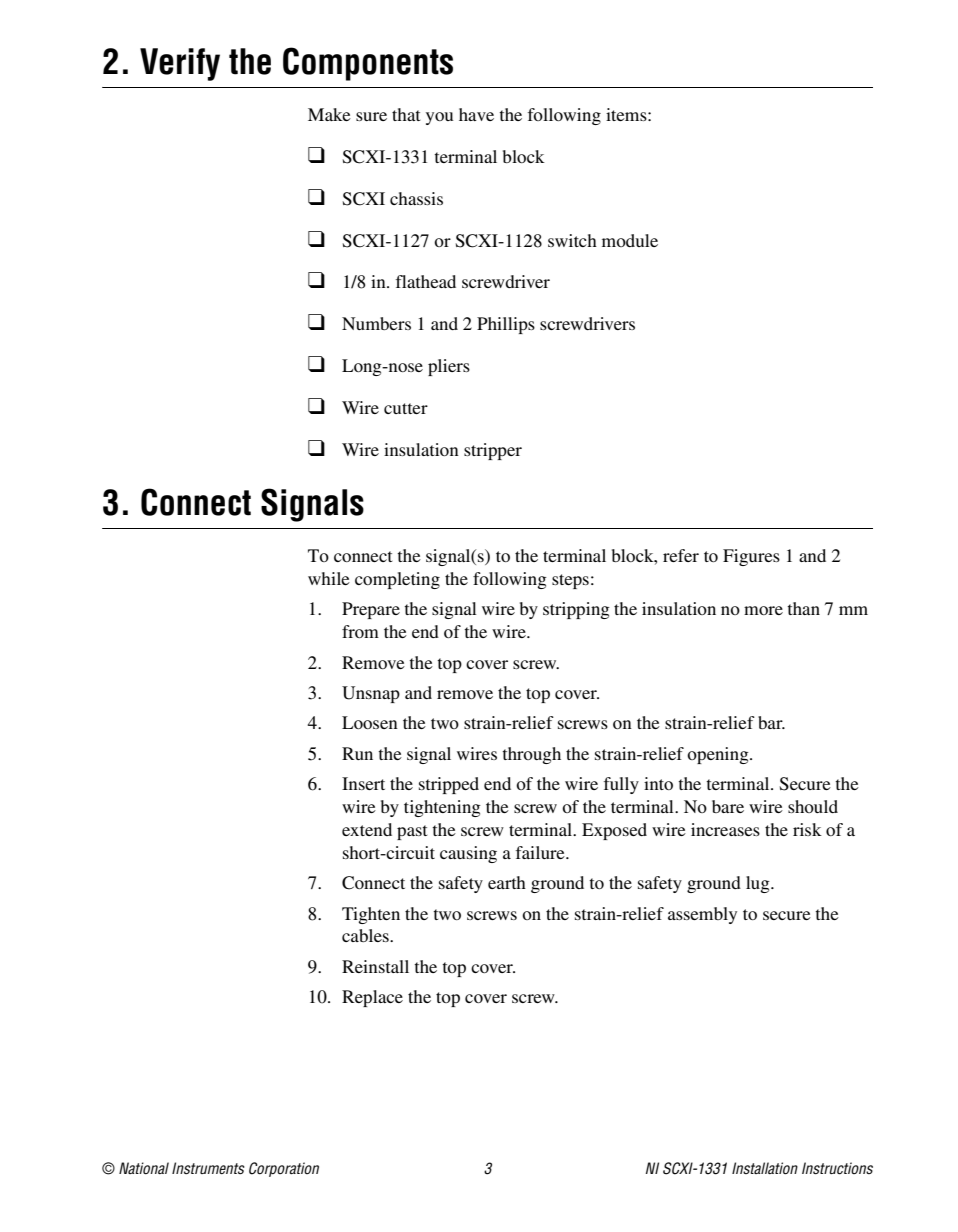 This image has height=1232, width=958. Describe the element at coordinates (357, 753) in the image. I see `Run` at that location.
